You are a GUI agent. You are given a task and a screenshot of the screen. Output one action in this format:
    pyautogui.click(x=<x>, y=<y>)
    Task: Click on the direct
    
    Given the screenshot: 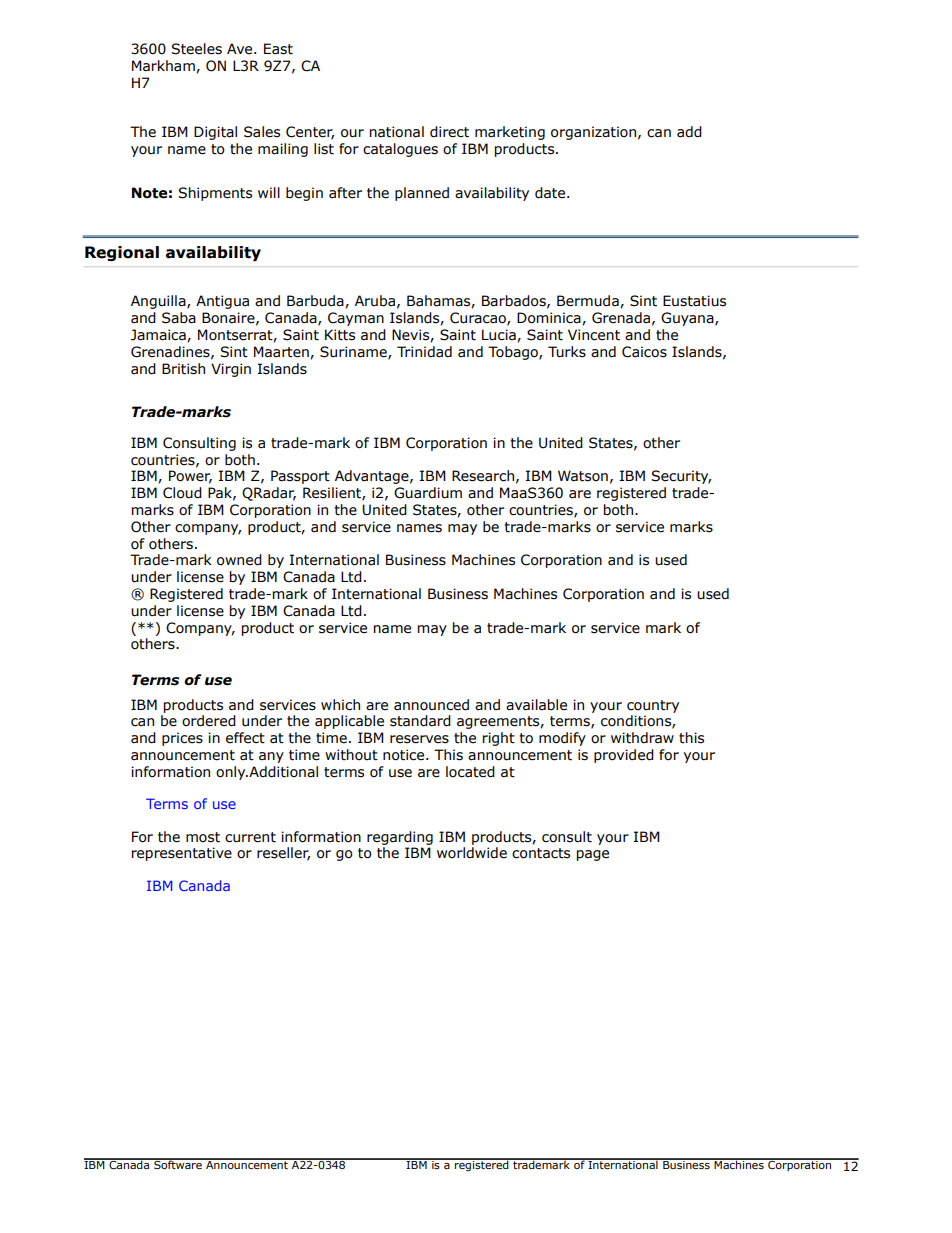 What is the action you would take?
    pyautogui.click(x=449, y=132)
